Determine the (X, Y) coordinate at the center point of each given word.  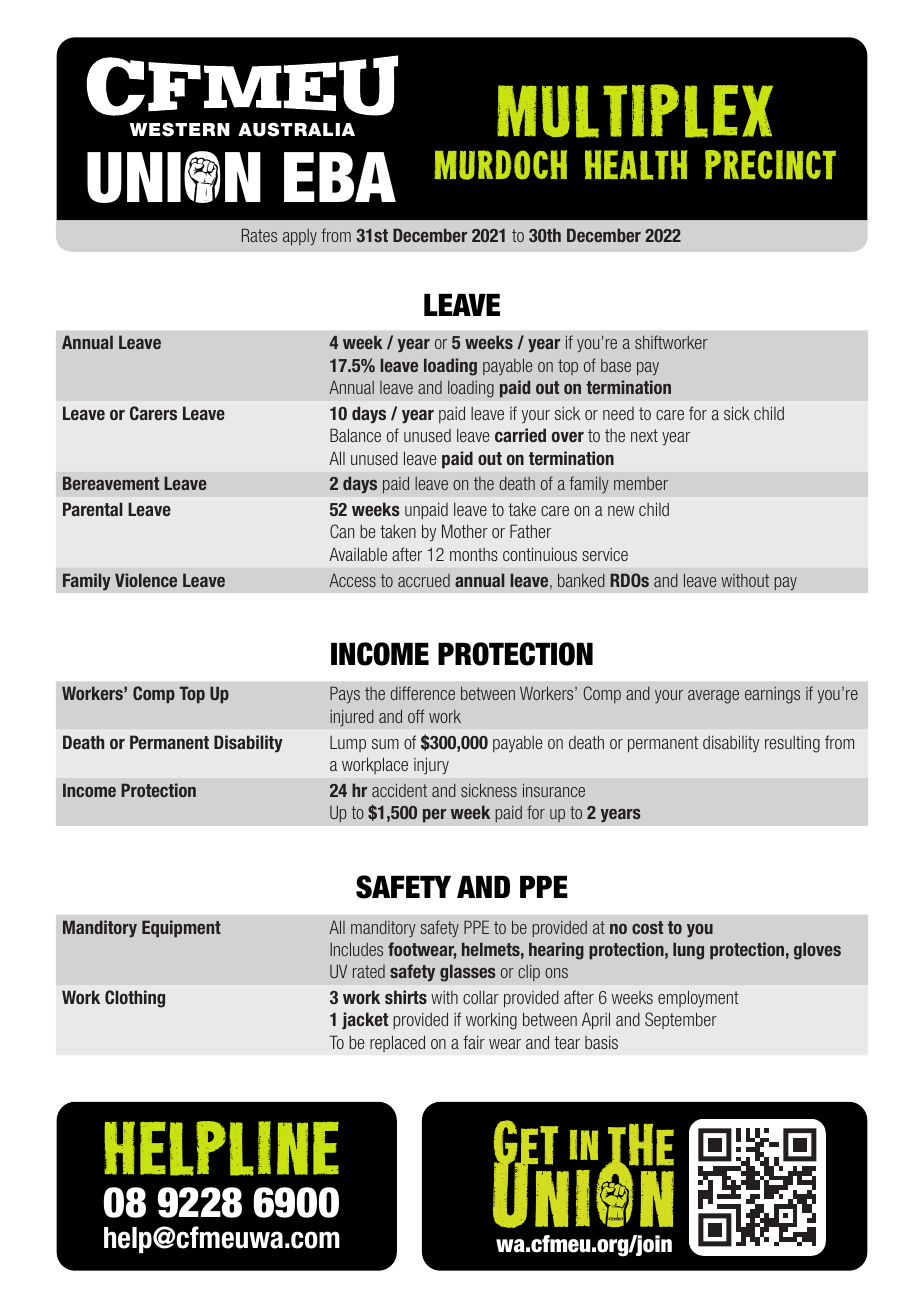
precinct (770, 165)
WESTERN (179, 129)
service (605, 554)
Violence (146, 580)
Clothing (135, 999)
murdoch (501, 165)
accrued (424, 580)
